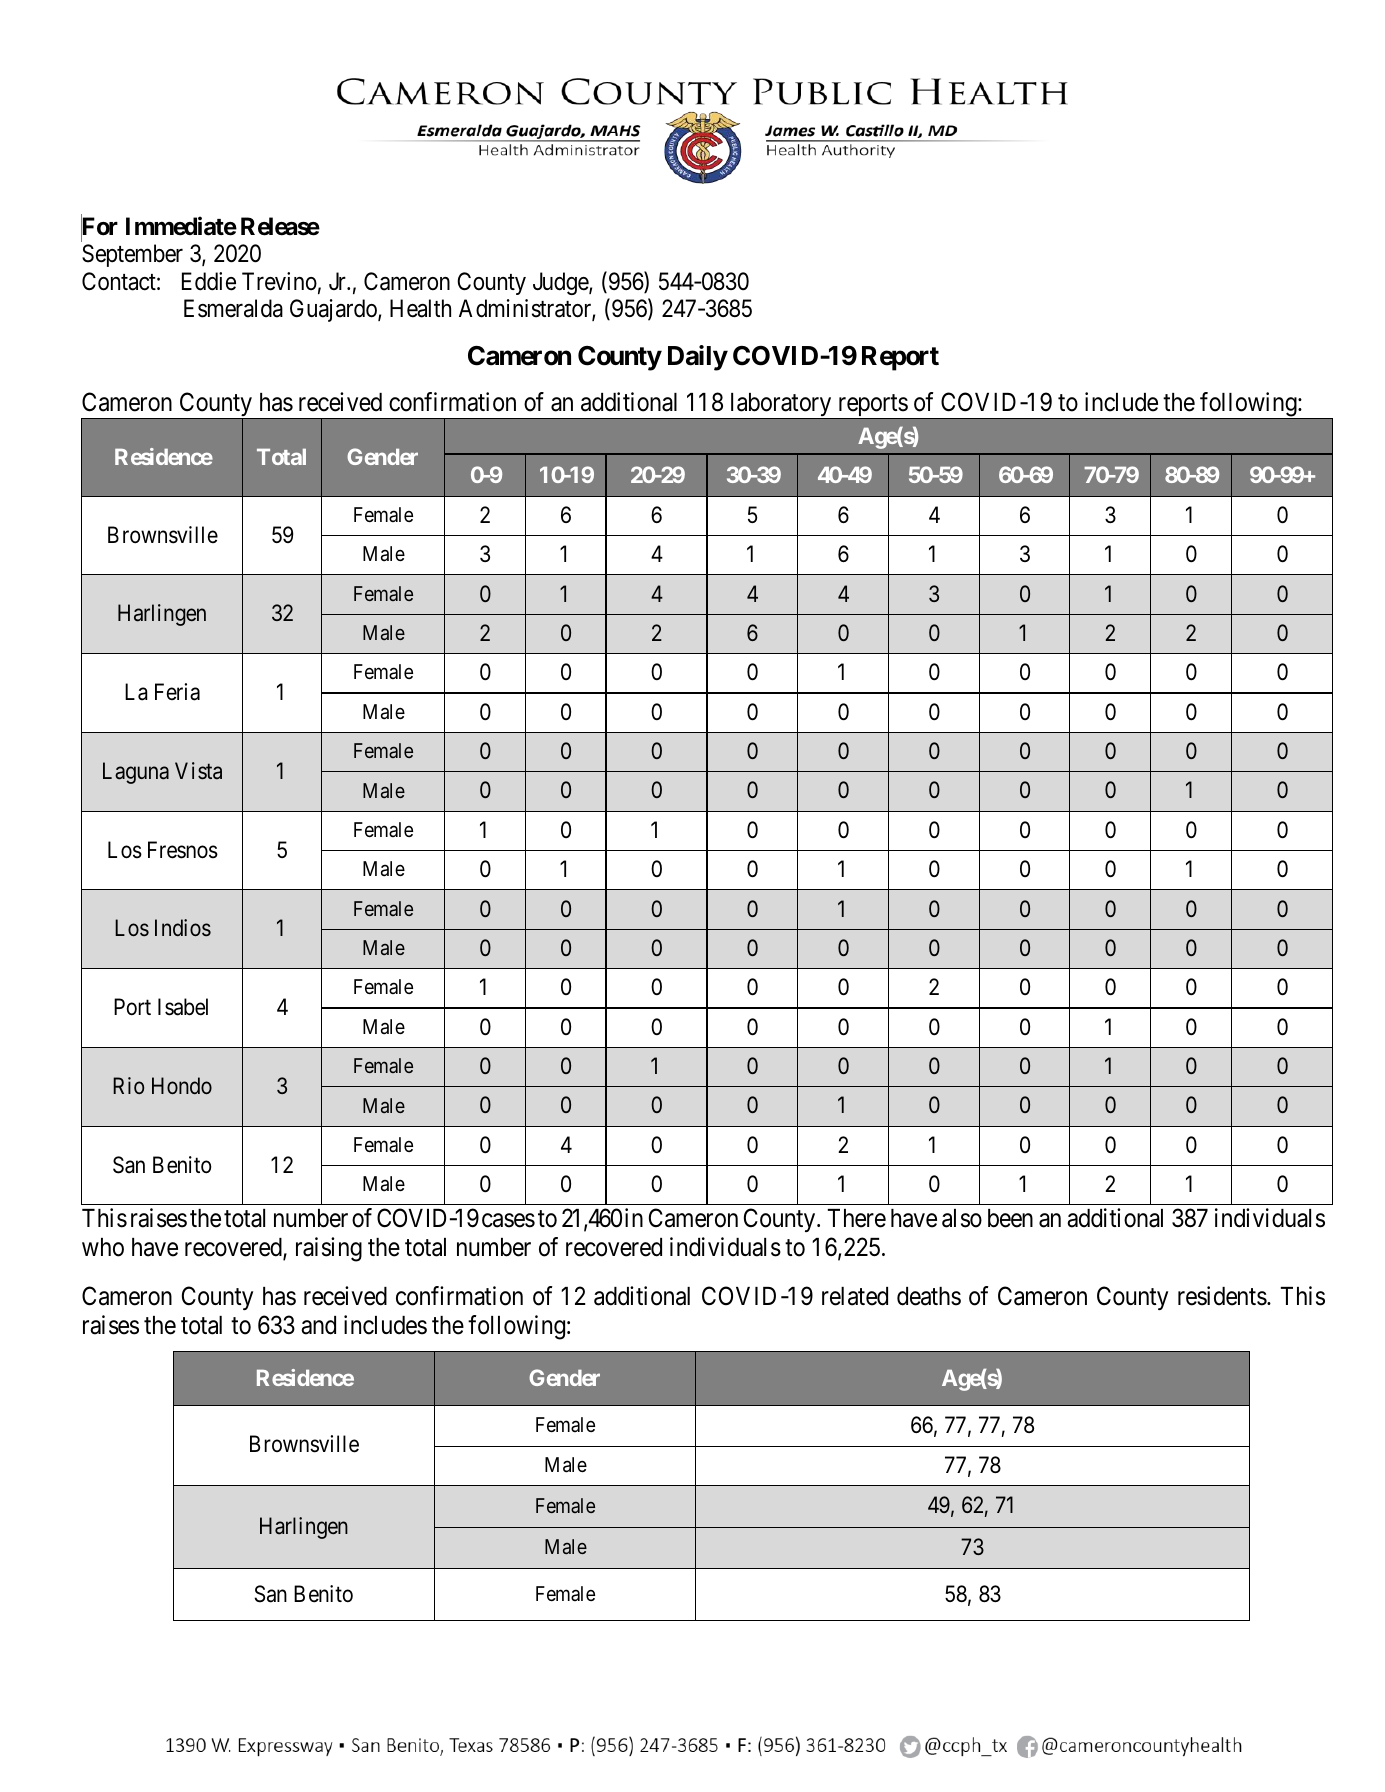 This document has width=1385, height=1792. What do you see at coordinates (318, 1325) in the document?
I see `and` at bounding box center [318, 1325].
